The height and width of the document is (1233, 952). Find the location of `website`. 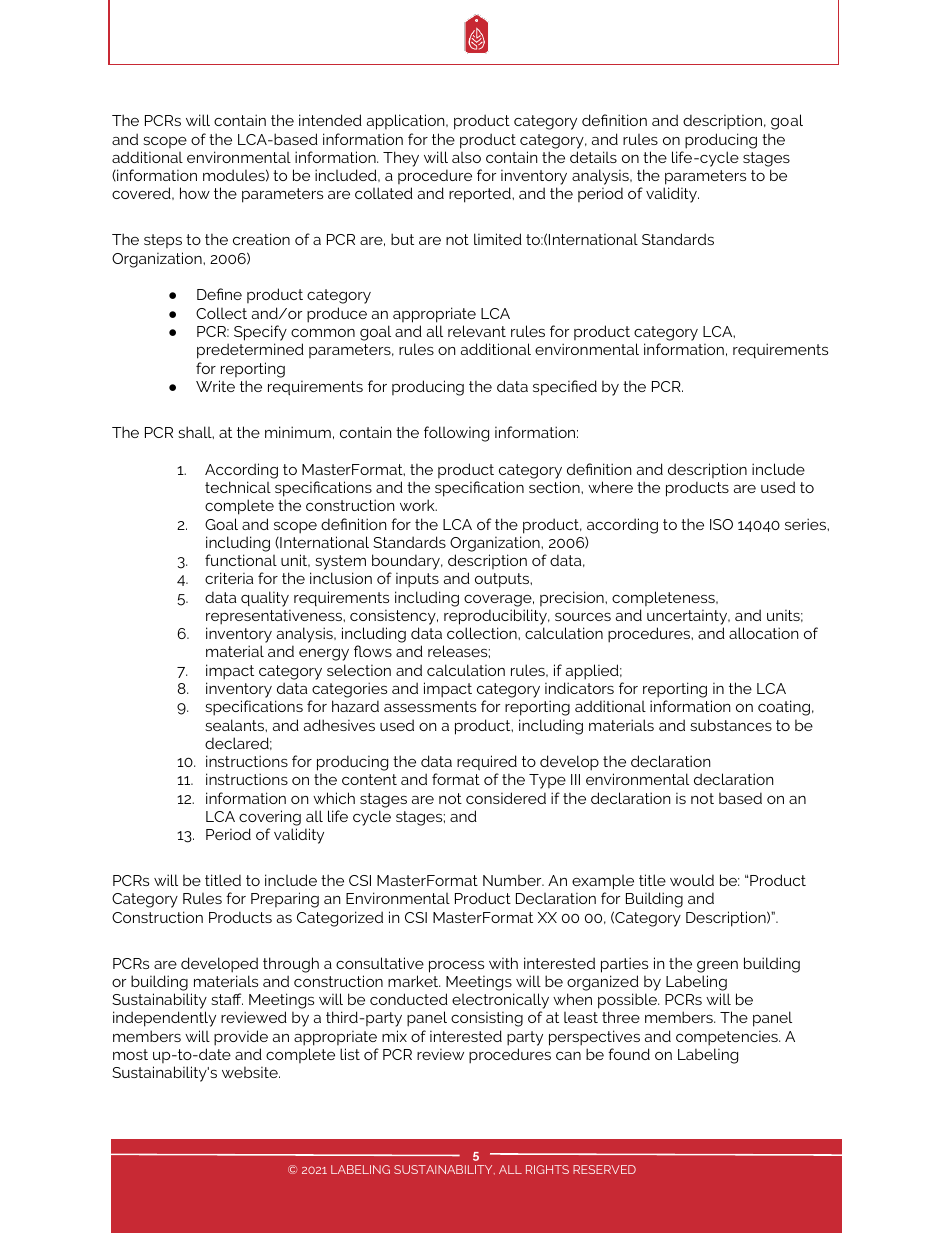

website is located at coordinates (251, 1072).
